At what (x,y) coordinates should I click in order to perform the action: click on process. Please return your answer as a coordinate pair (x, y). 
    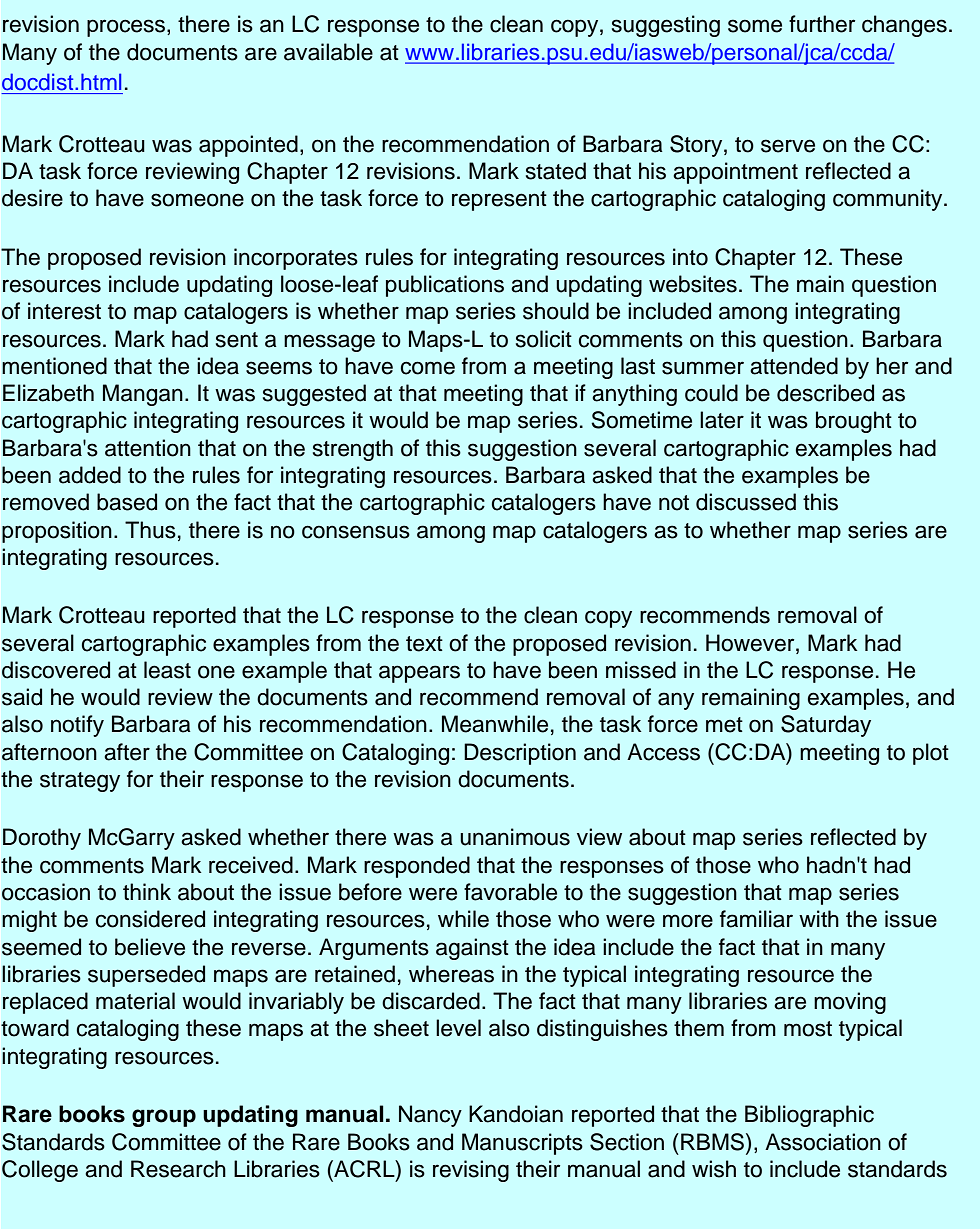
    Looking at the image, I should click on (127, 28).
